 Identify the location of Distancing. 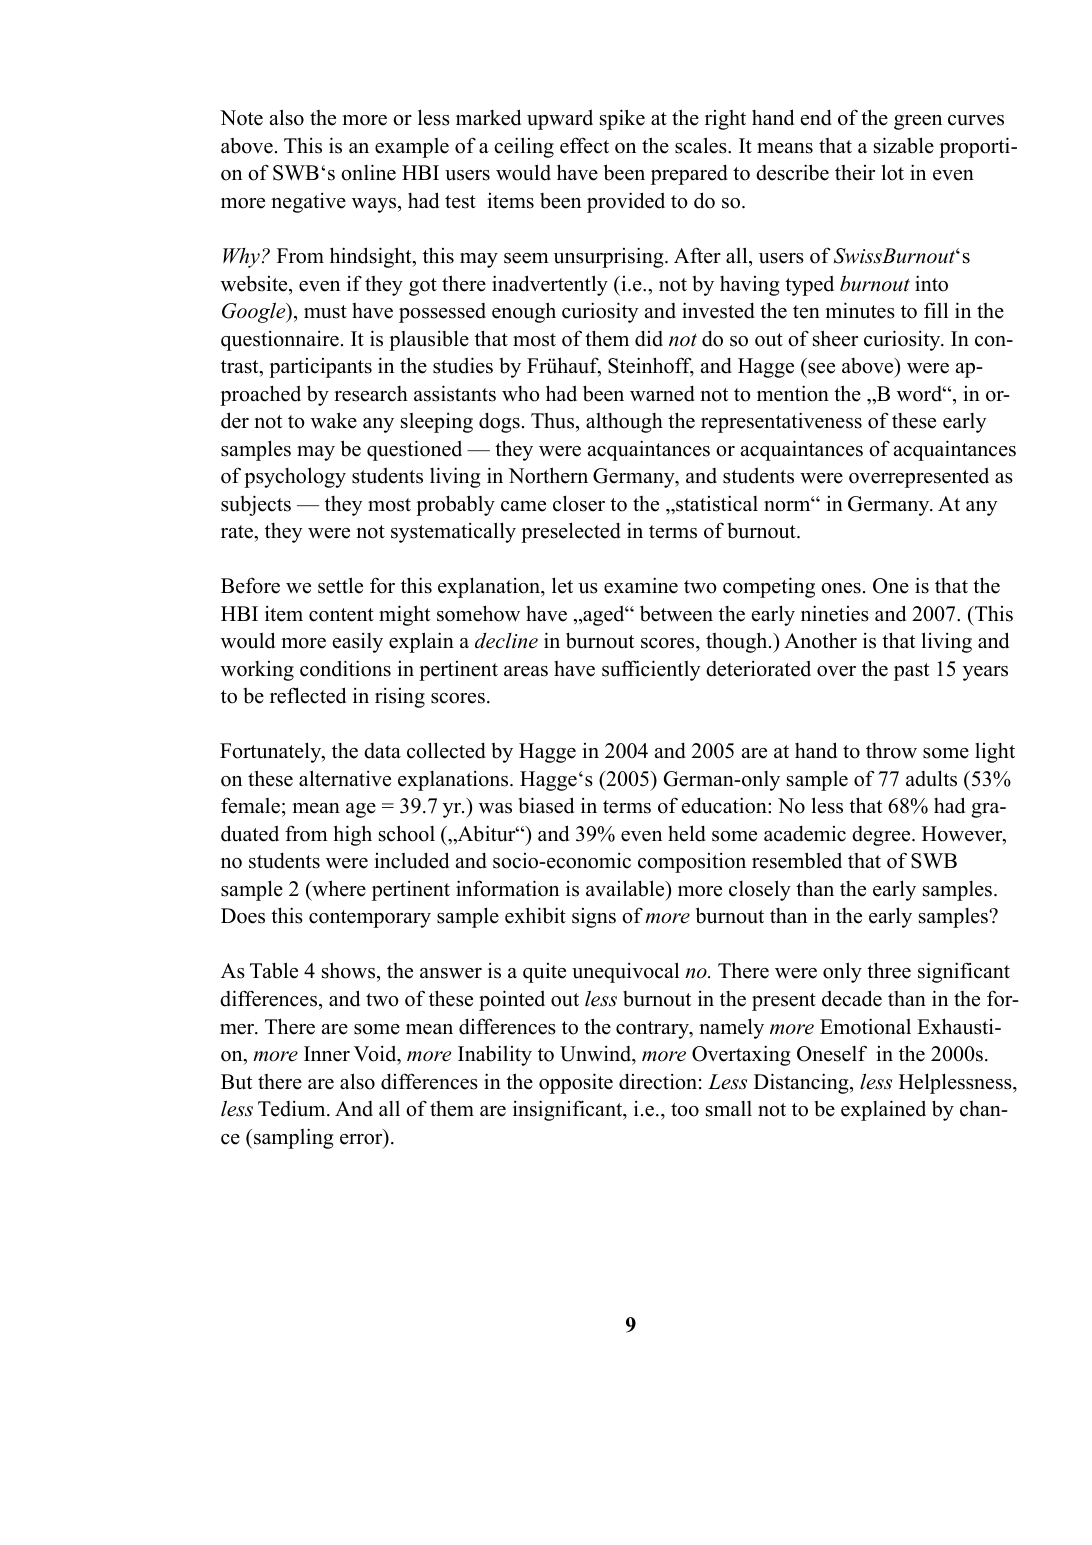
(802, 1083).
